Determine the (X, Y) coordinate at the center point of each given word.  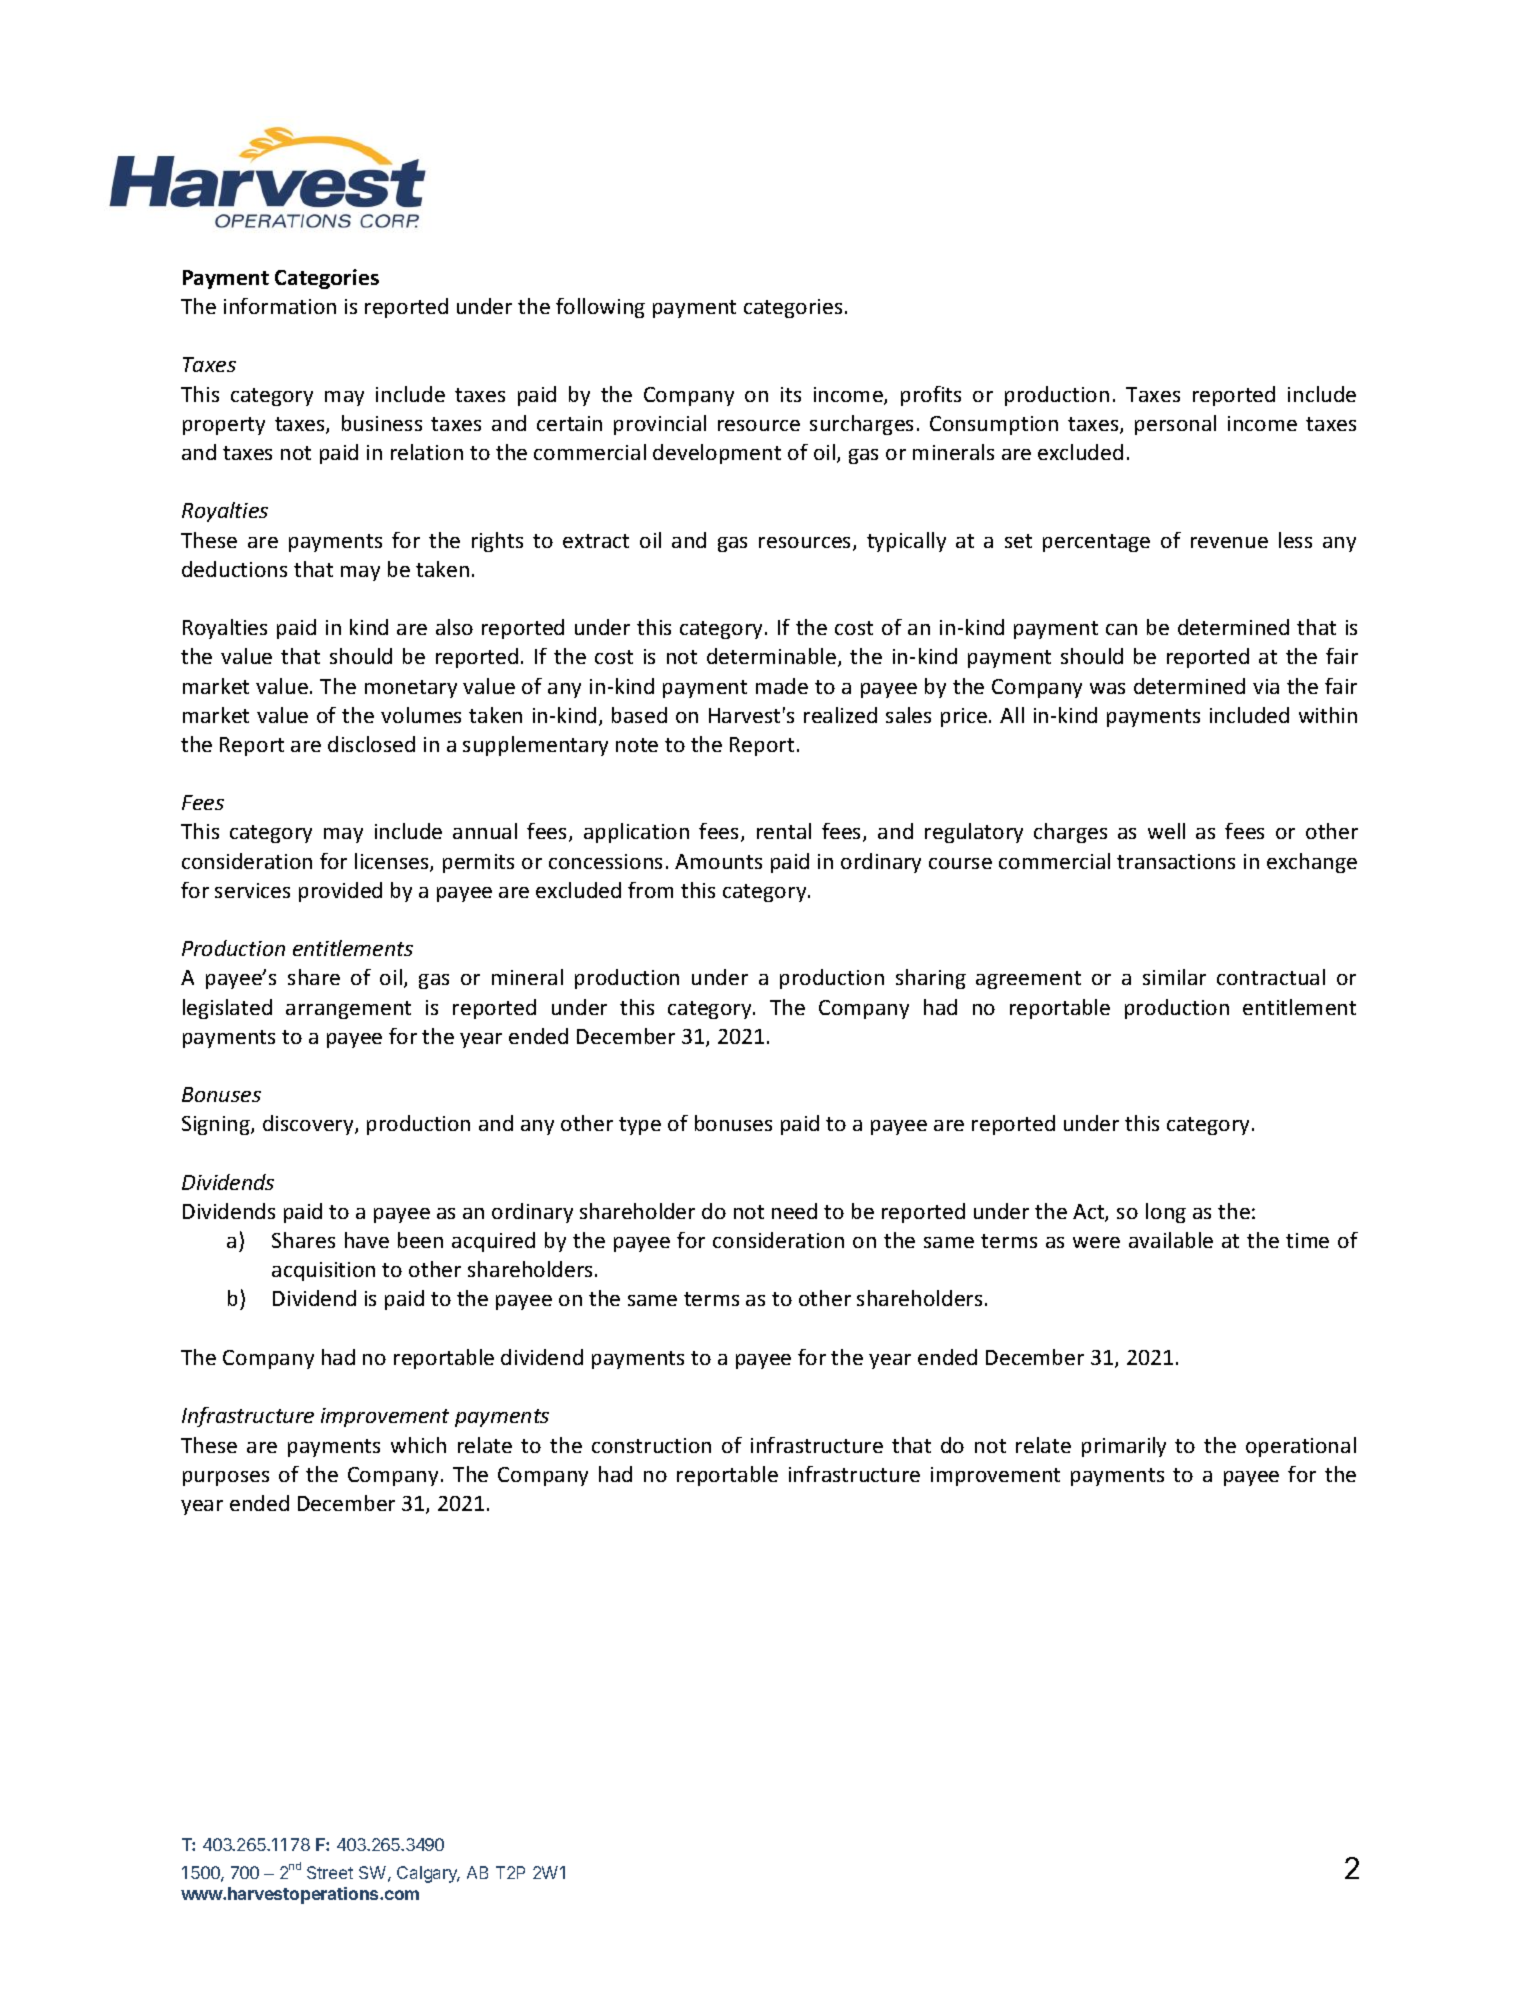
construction (651, 1445)
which (418, 1445)
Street (330, 1872)
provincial (660, 425)
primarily (1124, 1447)
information (280, 306)
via (1266, 686)
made (782, 686)
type (640, 1126)
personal (1175, 425)
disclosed (371, 744)
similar (1174, 977)
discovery (309, 1125)
